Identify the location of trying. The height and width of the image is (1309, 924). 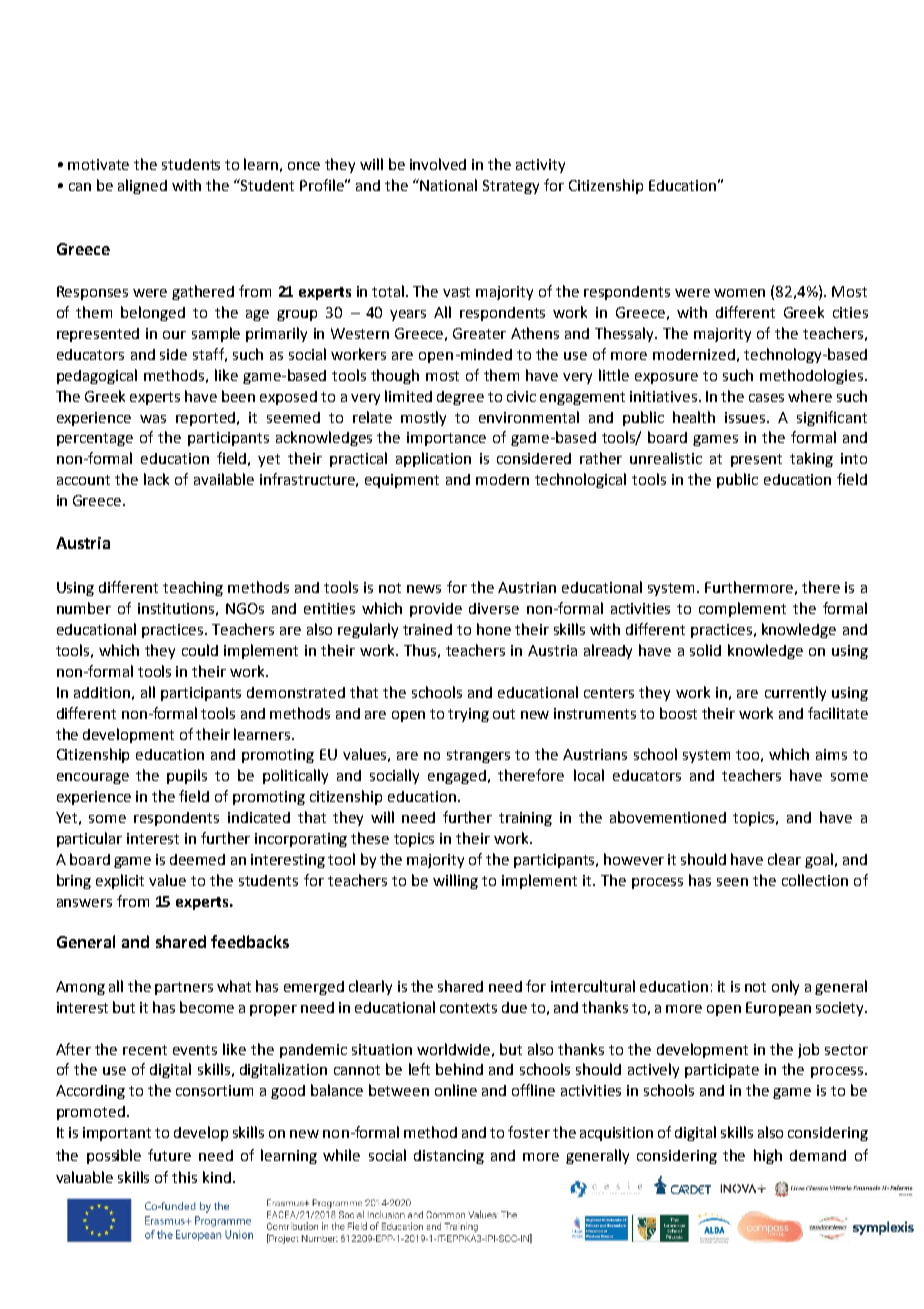
(468, 715).
